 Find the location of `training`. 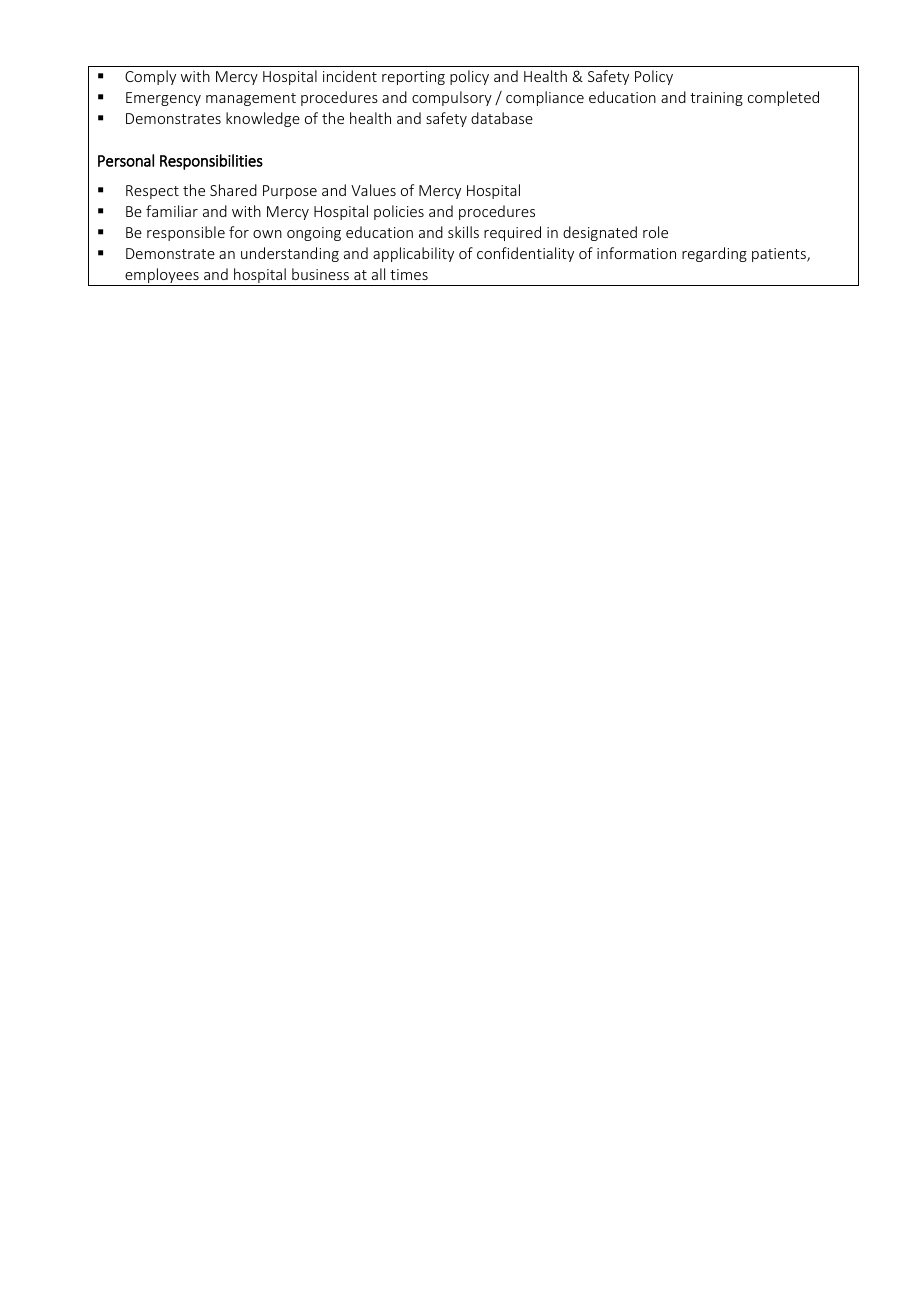

training is located at coordinates (716, 99).
